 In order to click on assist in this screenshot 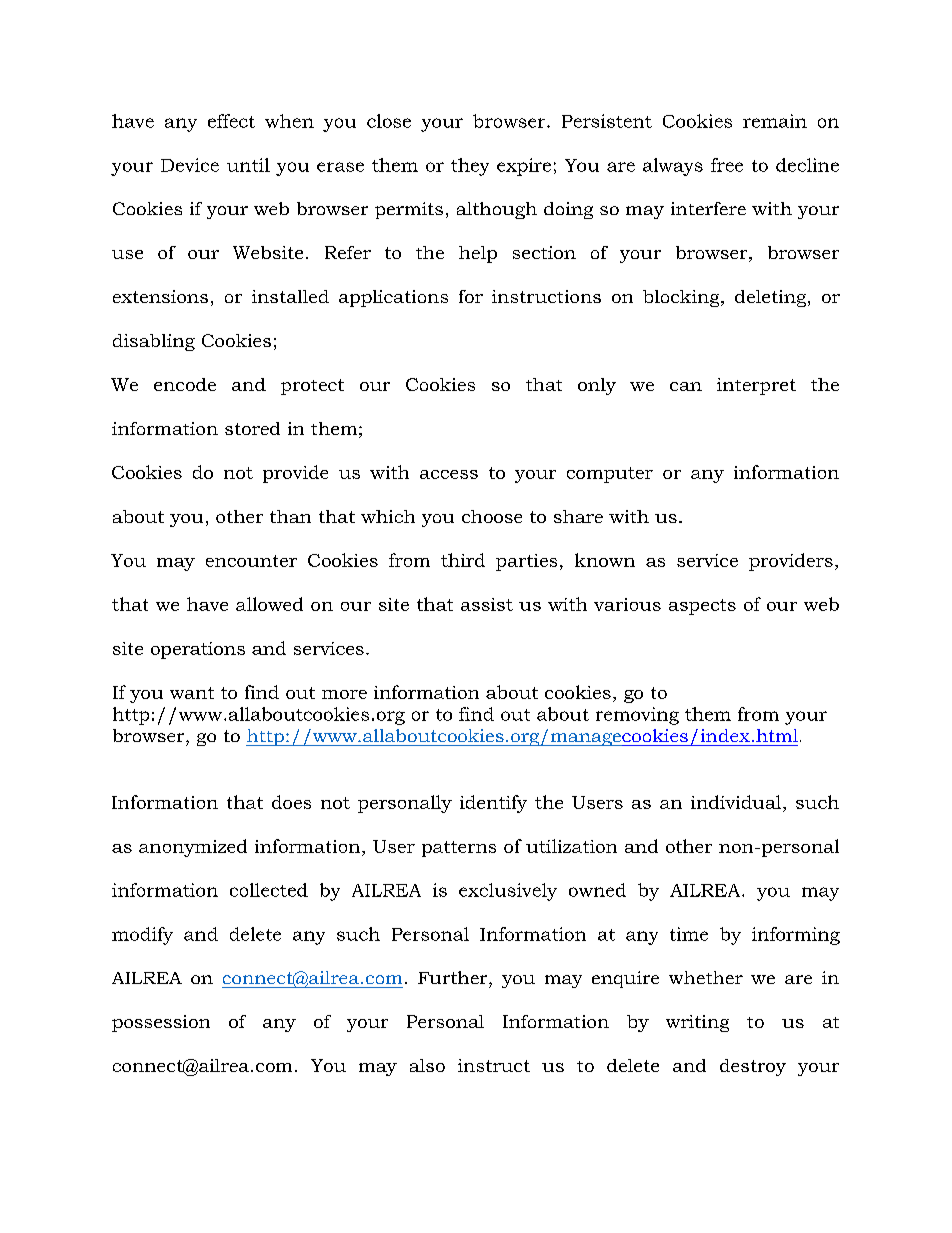, I will do `click(487, 604)`.
